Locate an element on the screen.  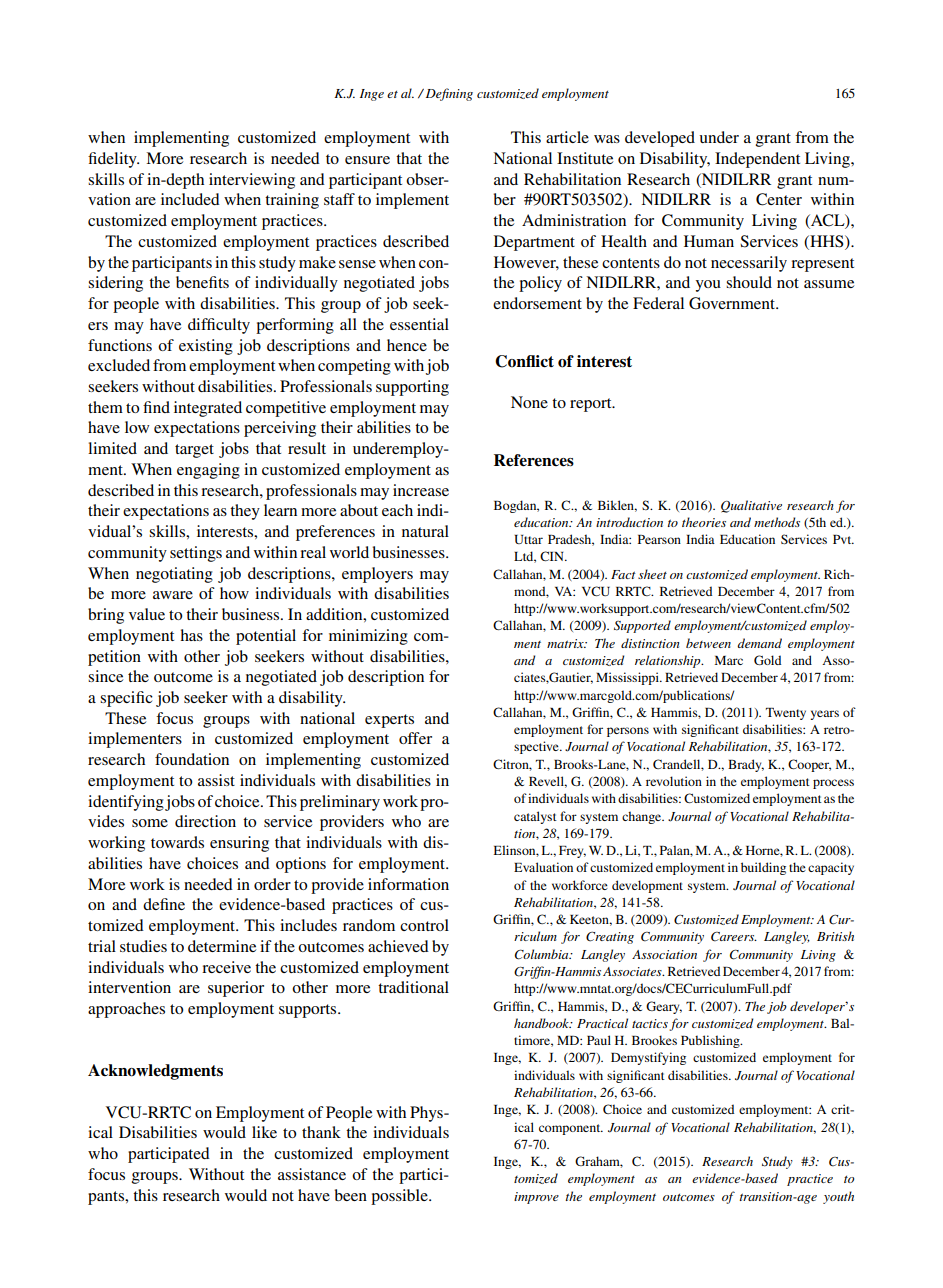
increase is located at coordinates (421, 490).
